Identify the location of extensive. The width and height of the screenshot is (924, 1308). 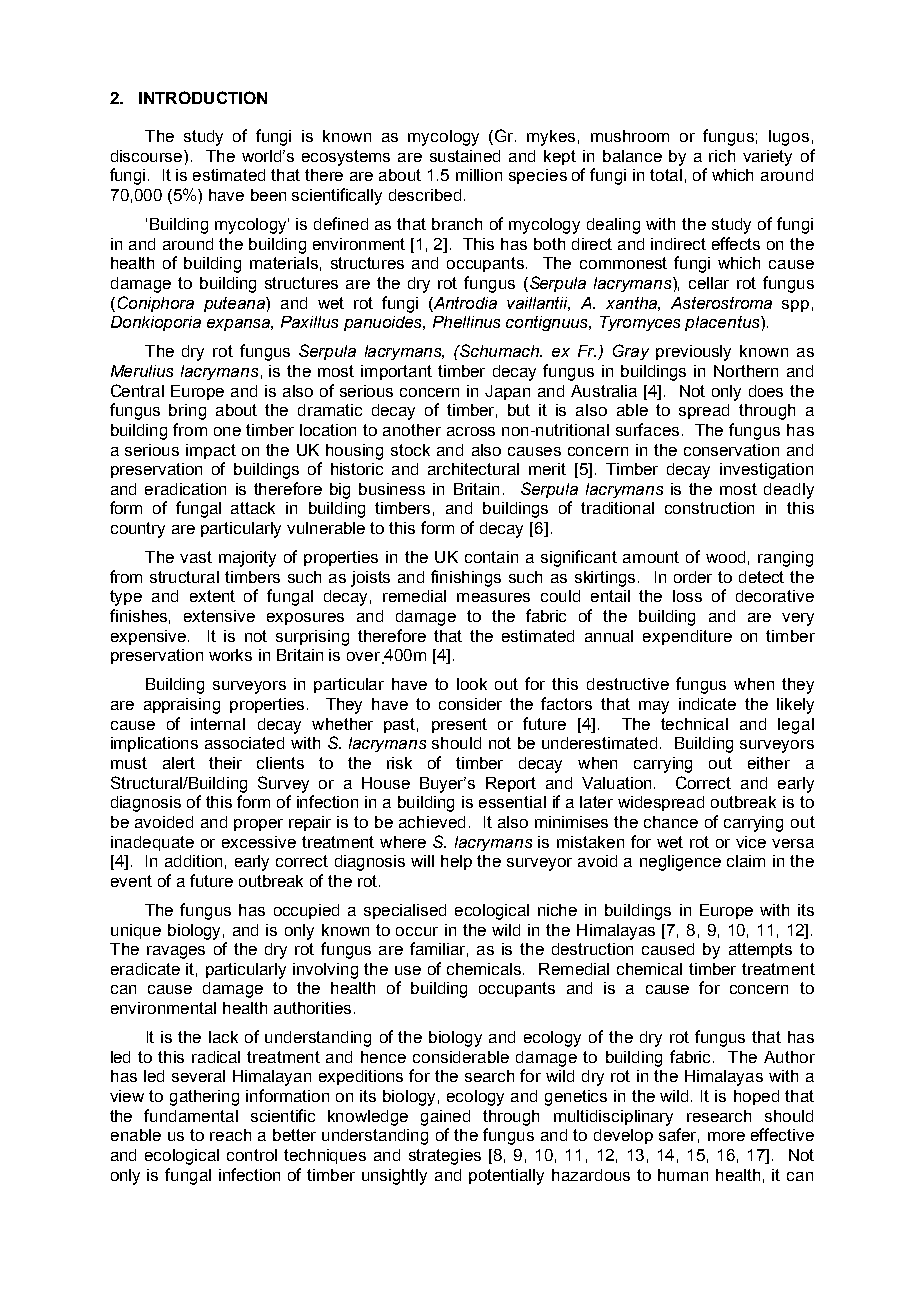
(219, 616).
